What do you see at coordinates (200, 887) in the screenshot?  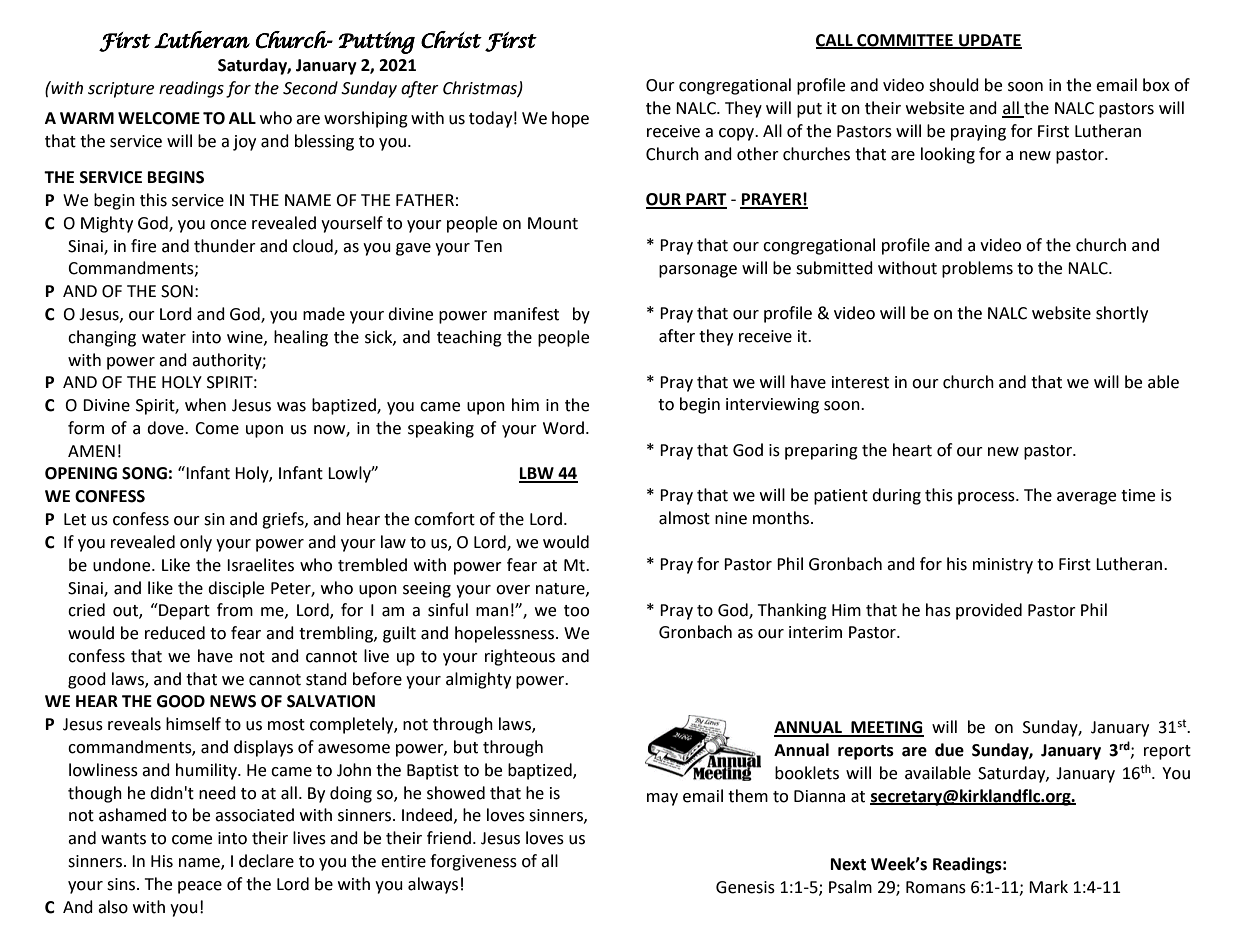 I see `peace` at bounding box center [200, 887].
